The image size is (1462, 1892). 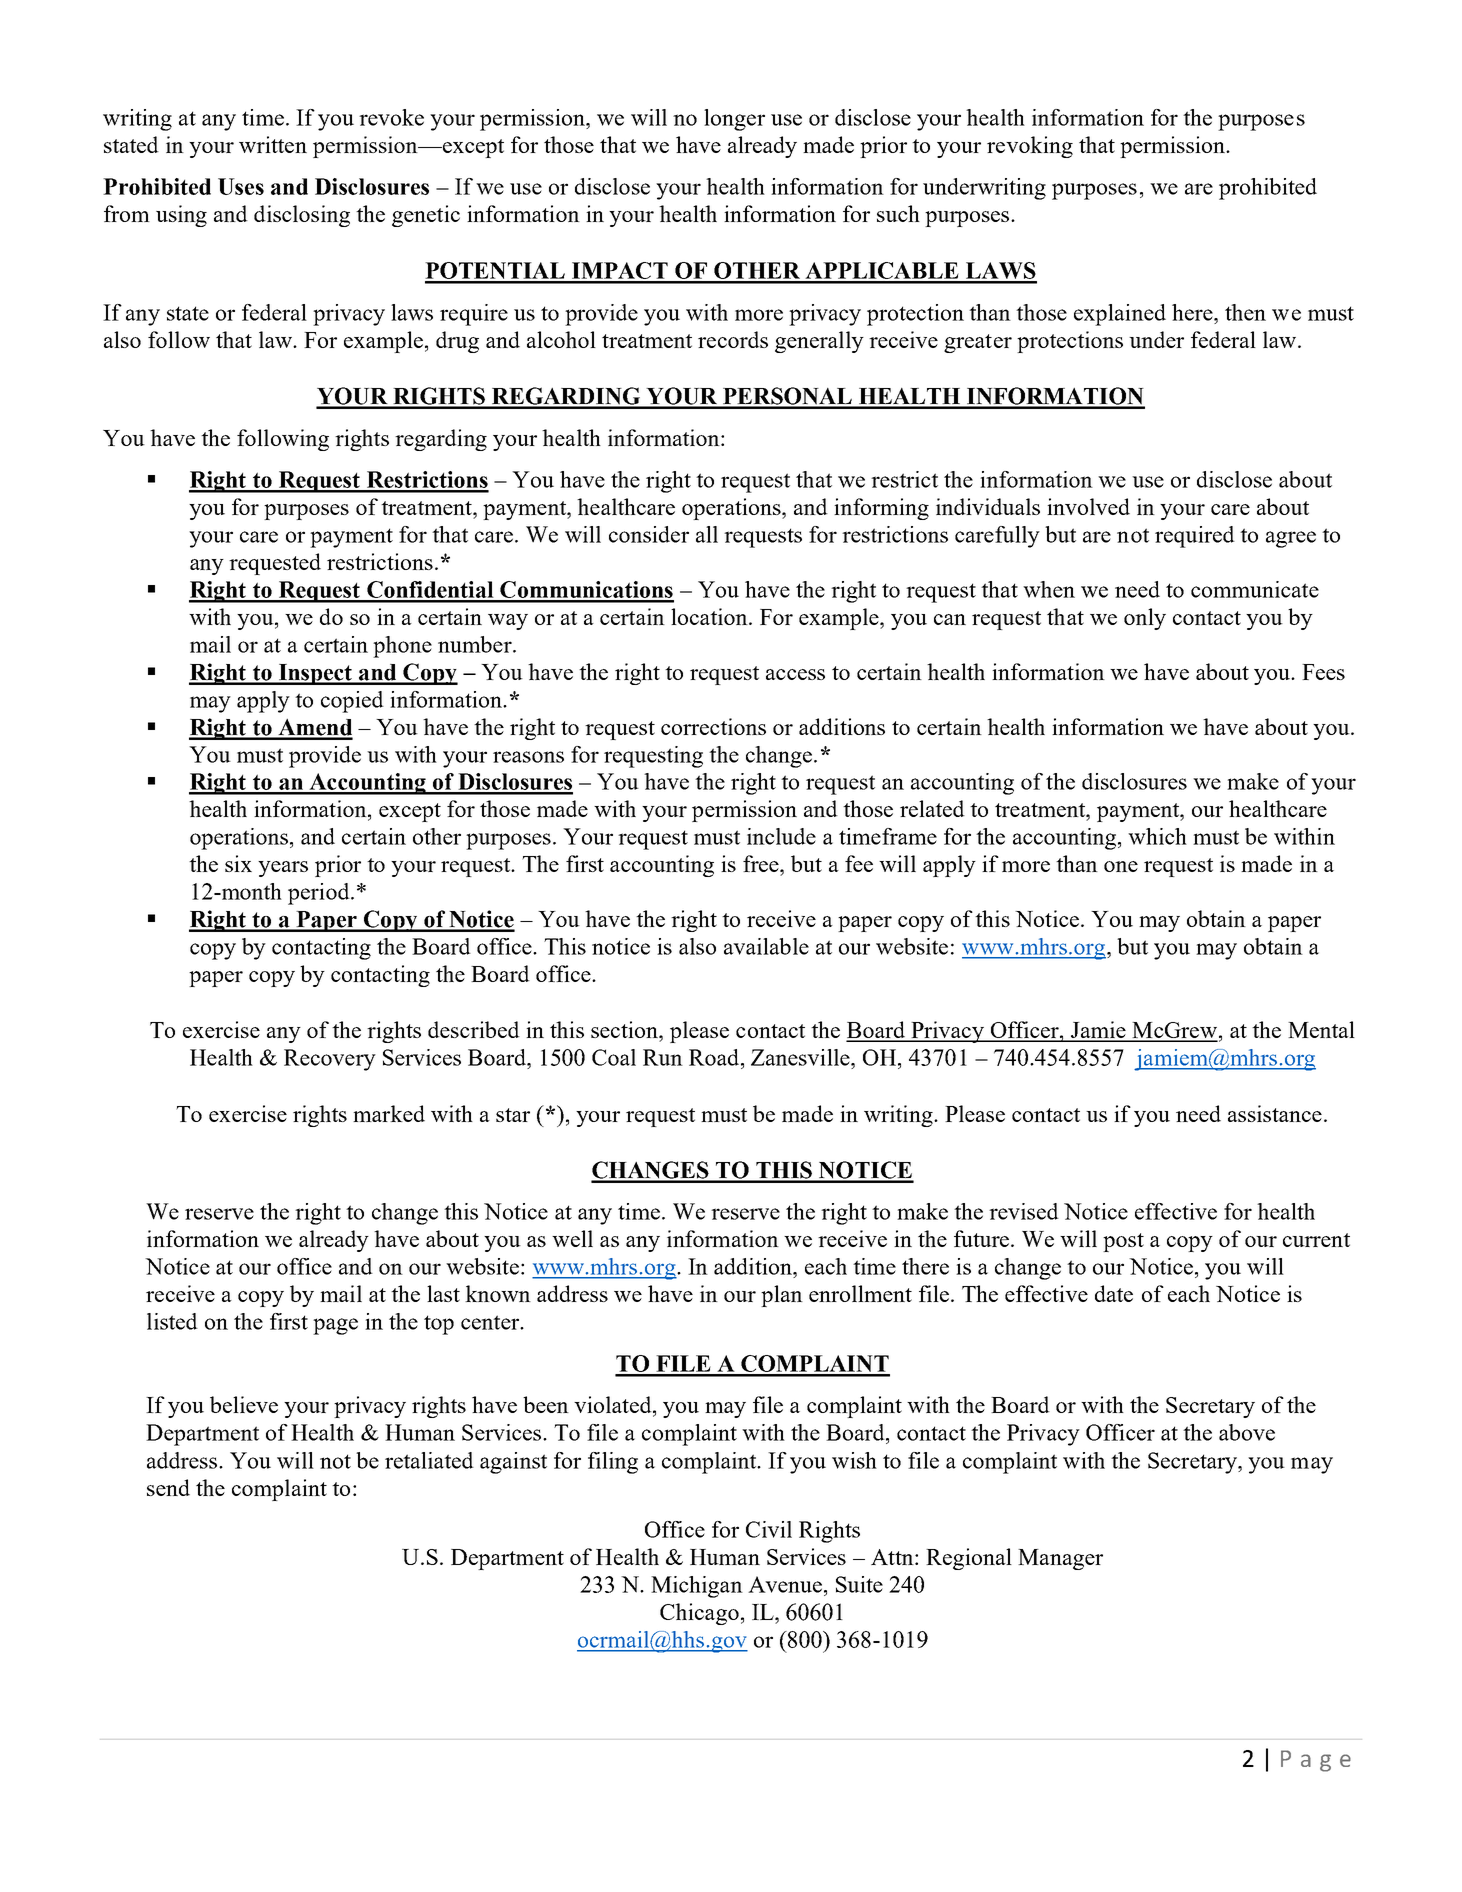 I want to click on Manager, so click(x=1060, y=1559).
